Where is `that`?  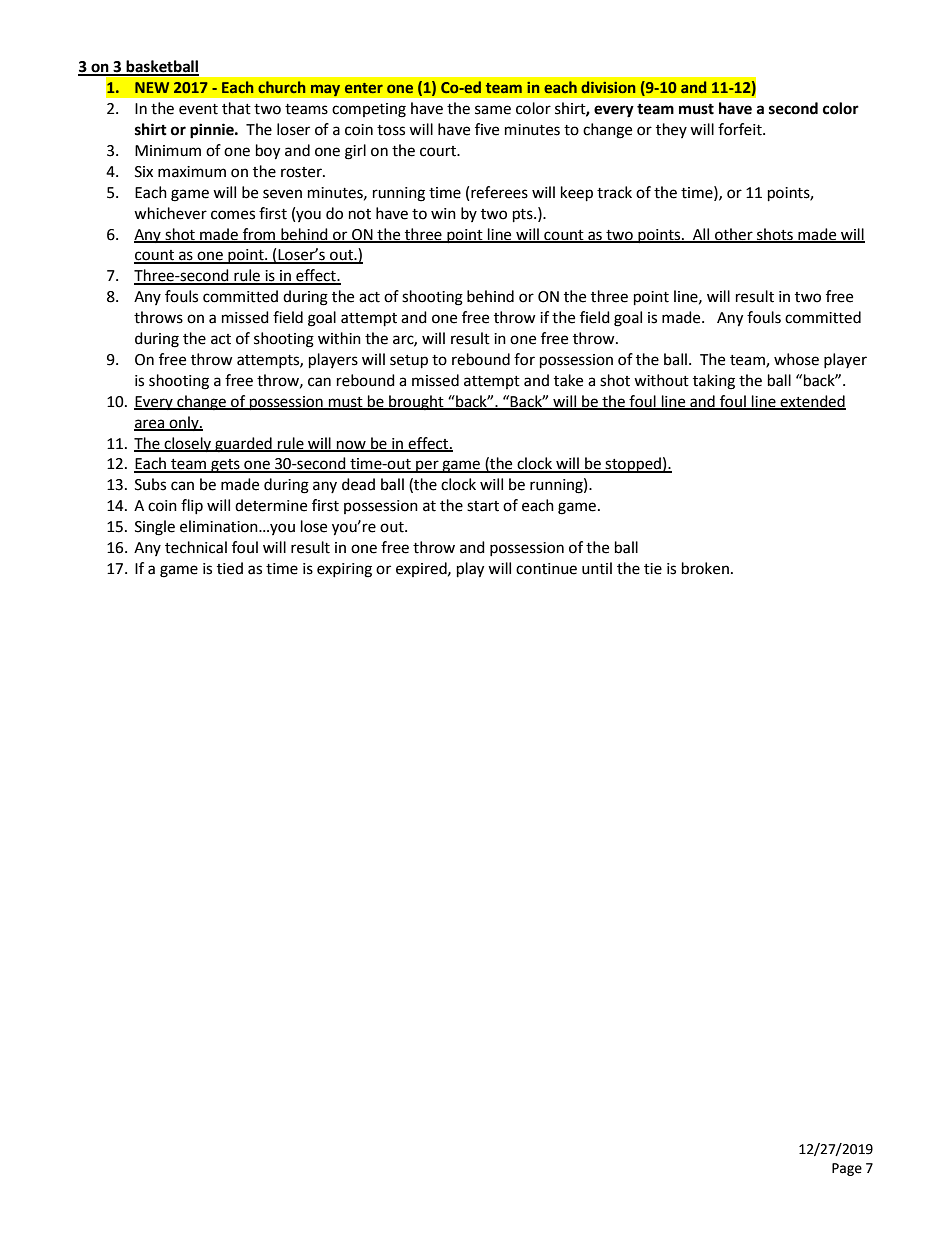 that is located at coordinates (236, 108).
